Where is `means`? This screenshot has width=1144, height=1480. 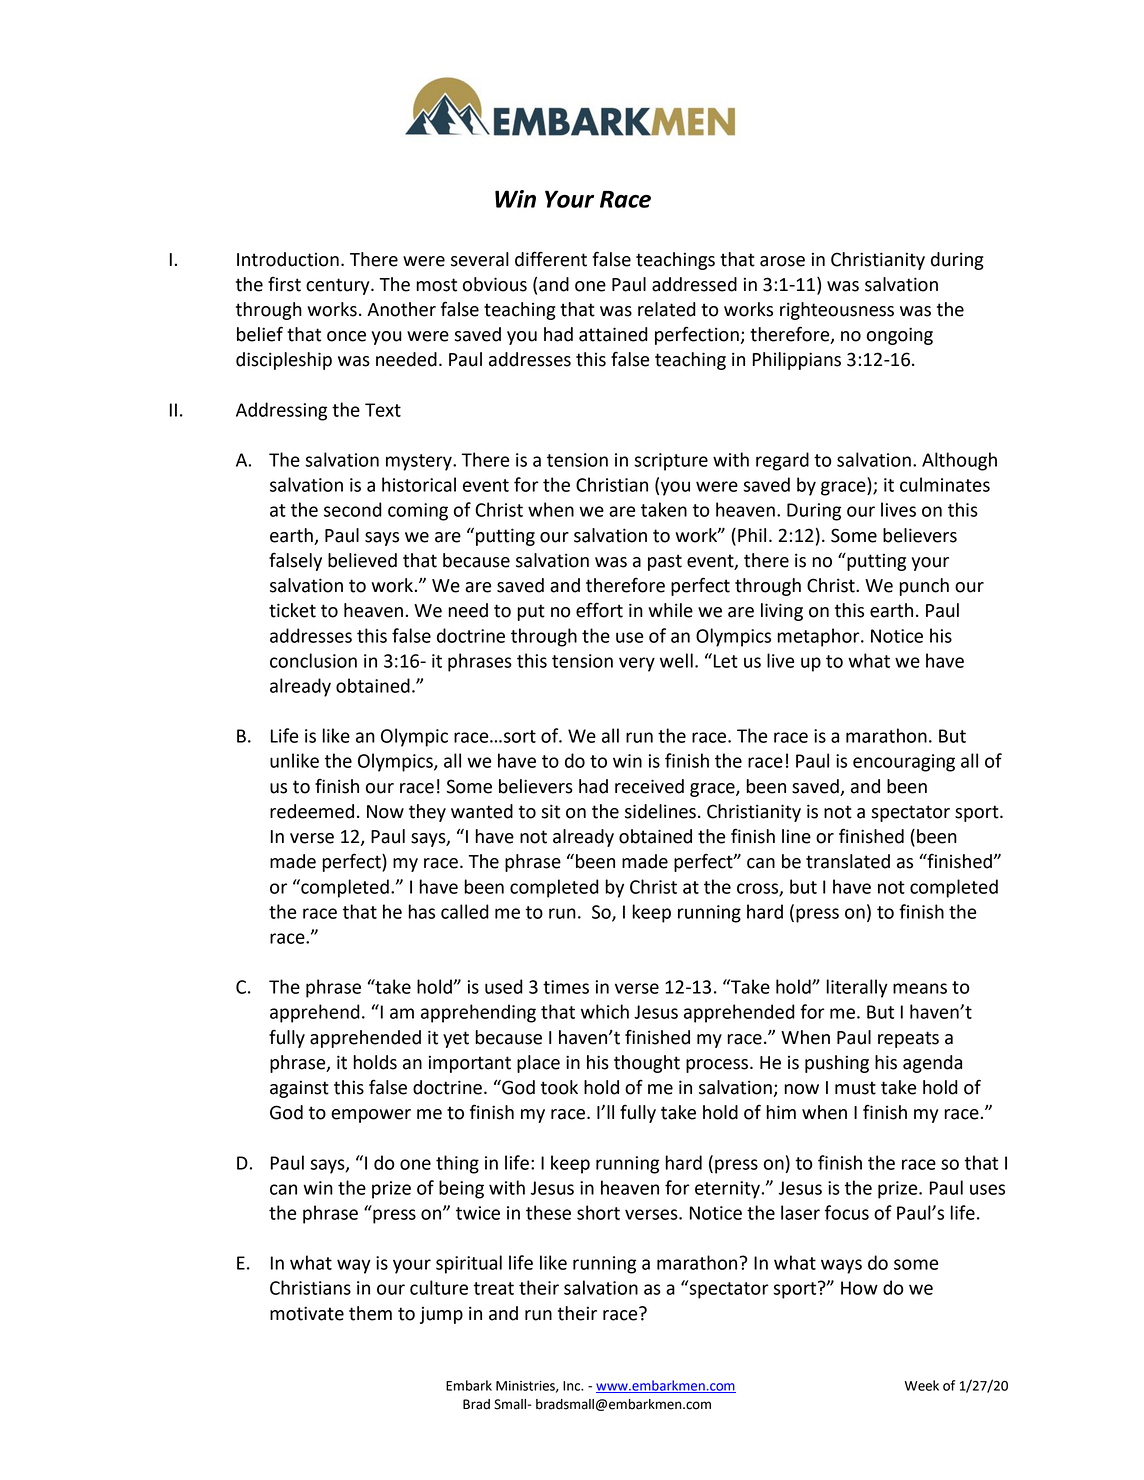
means is located at coordinates (920, 988).
